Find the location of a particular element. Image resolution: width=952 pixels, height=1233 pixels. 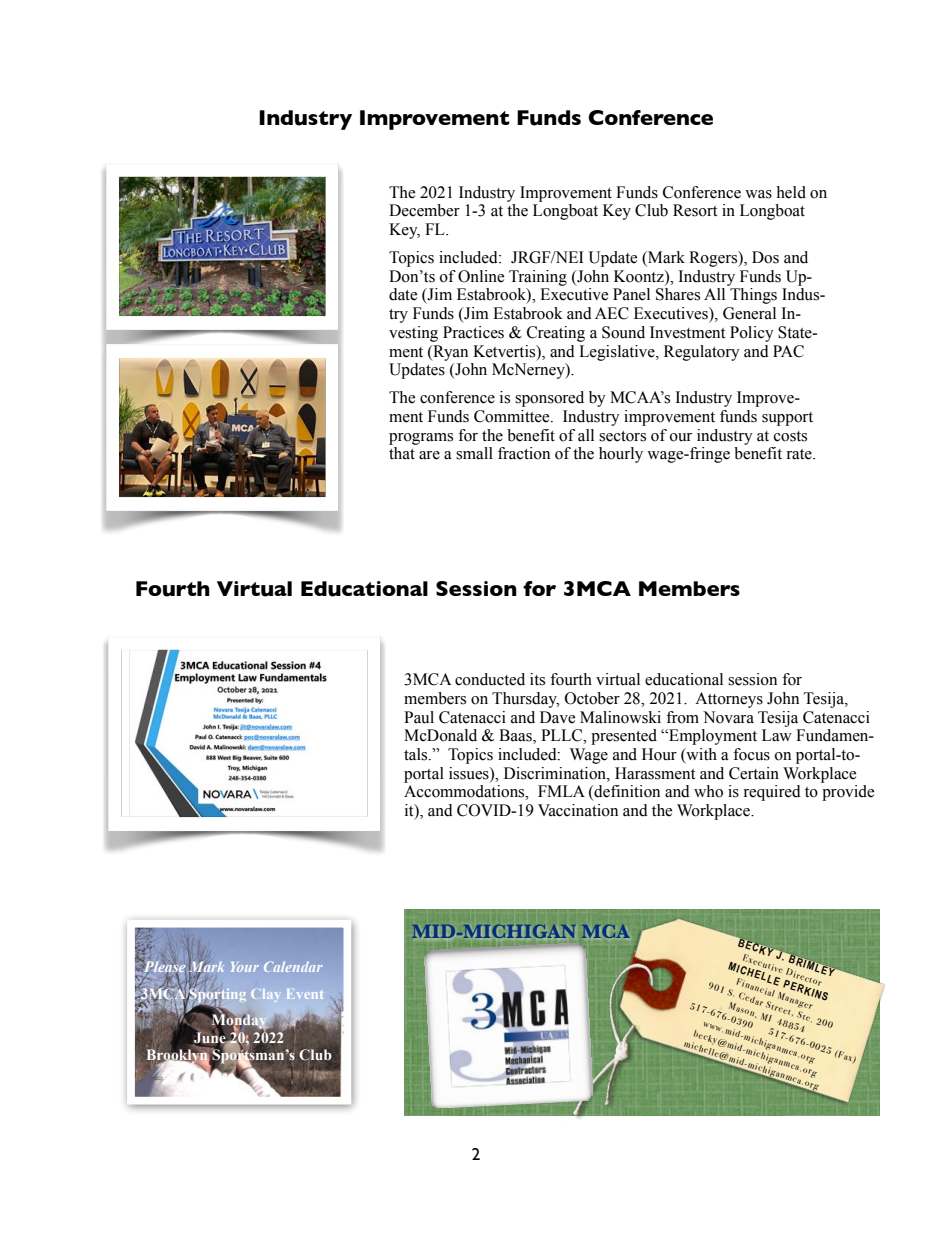

that is located at coordinates (402, 453).
